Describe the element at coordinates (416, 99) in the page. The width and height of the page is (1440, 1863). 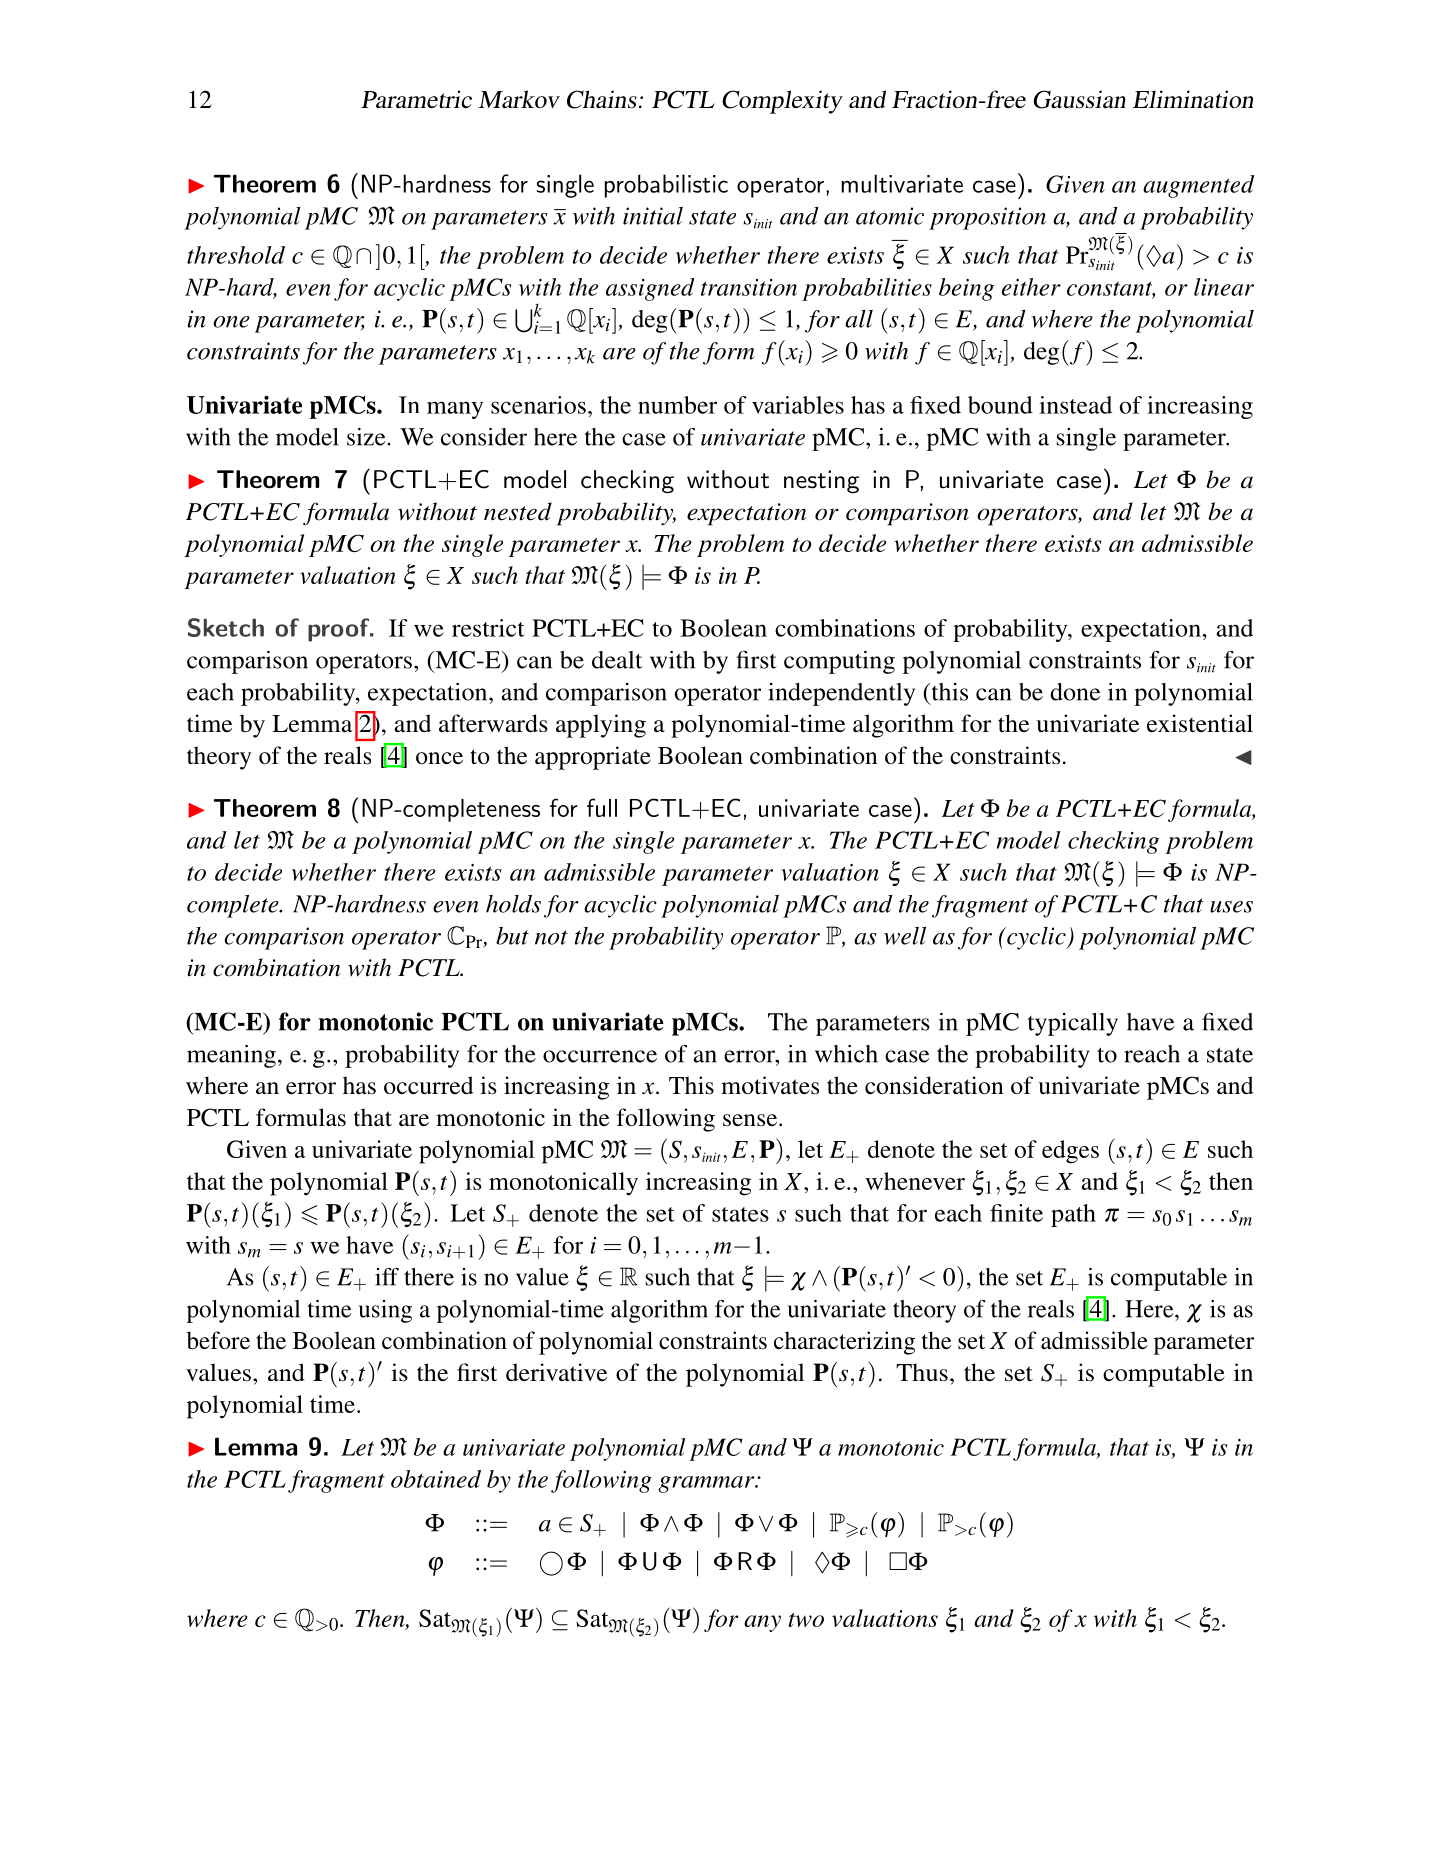
I see `Parametric` at that location.
